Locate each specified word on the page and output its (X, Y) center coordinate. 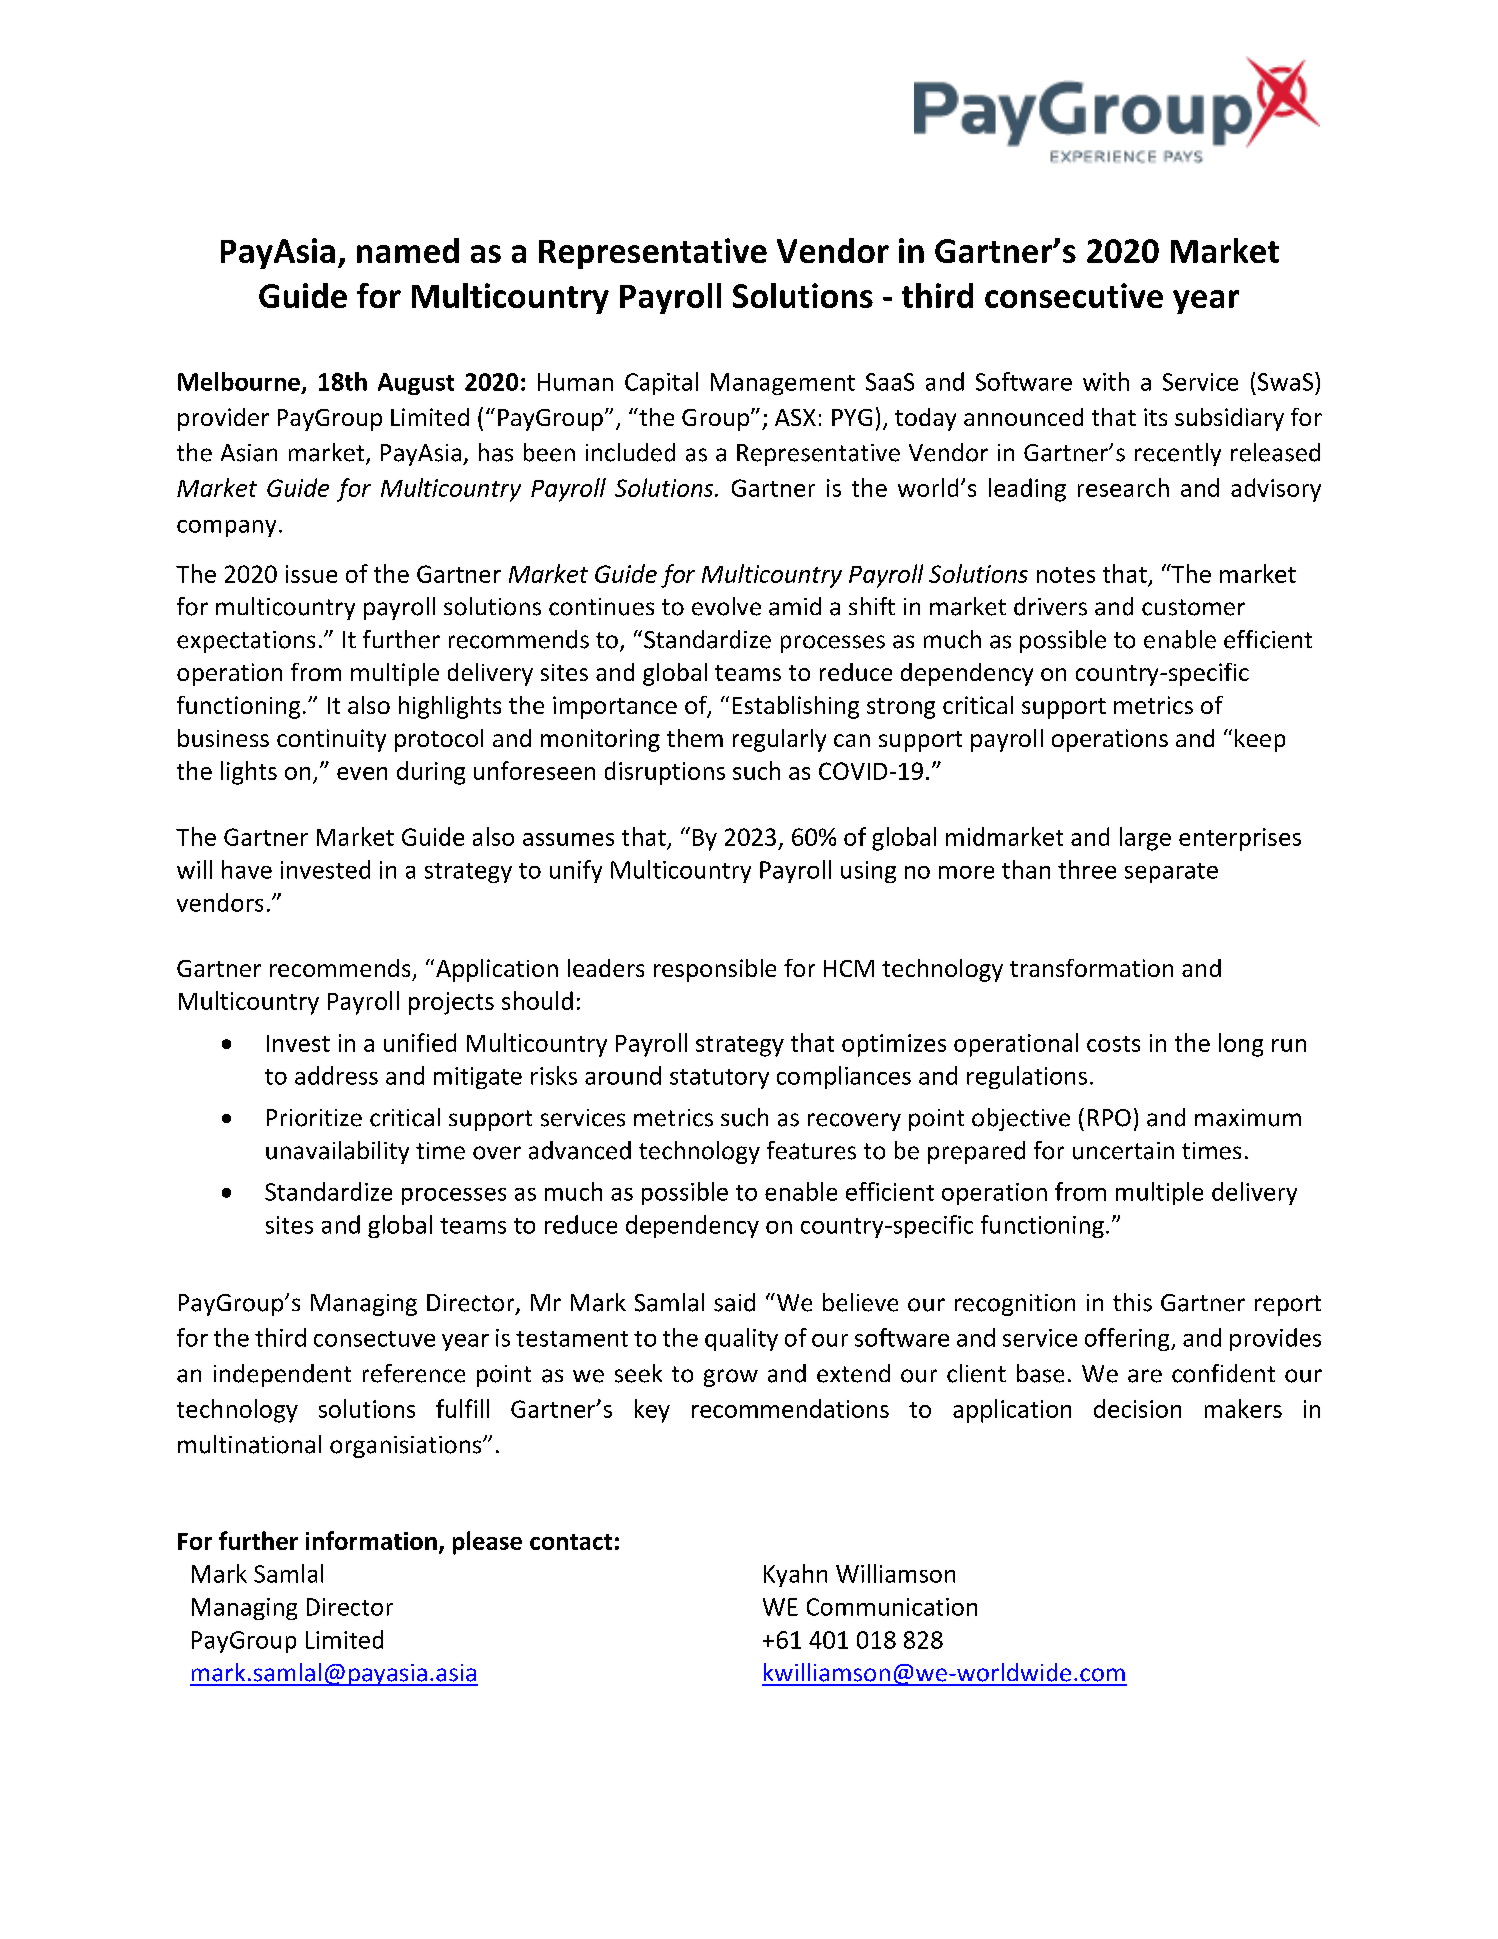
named (408, 250)
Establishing (796, 707)
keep (1260, 740)
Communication (892, 1607)
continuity (331, 740)
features (811, 1150)
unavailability (337, 1152)
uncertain (1123, 1151)
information (371, 1540)
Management (783, 384)
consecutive (1074, 295)
